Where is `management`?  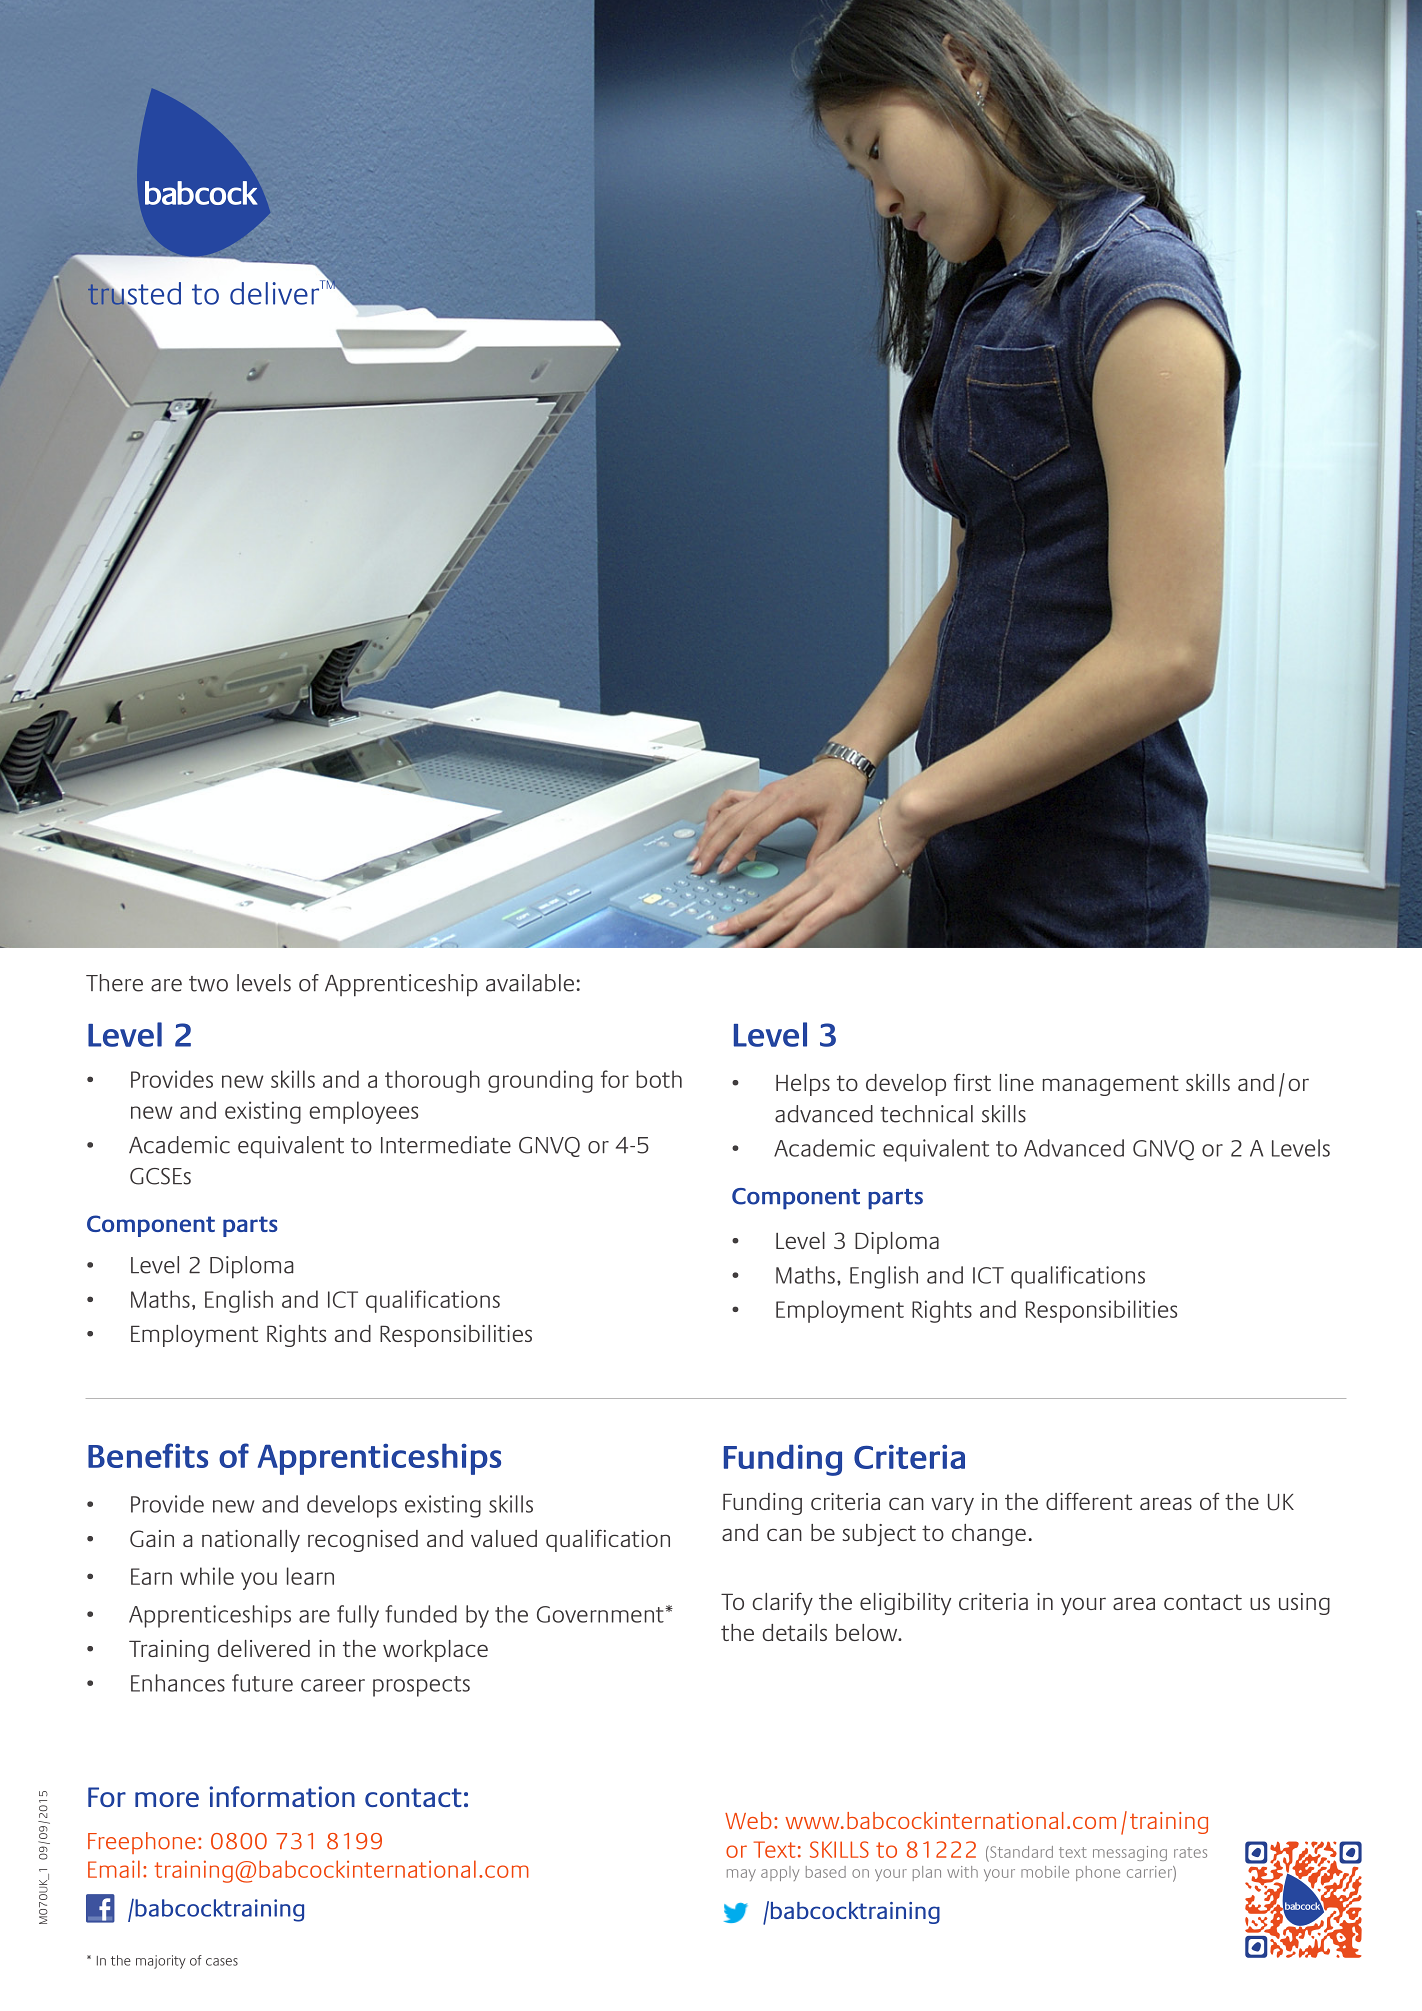
management is located at coordinates (1111, 1085).
